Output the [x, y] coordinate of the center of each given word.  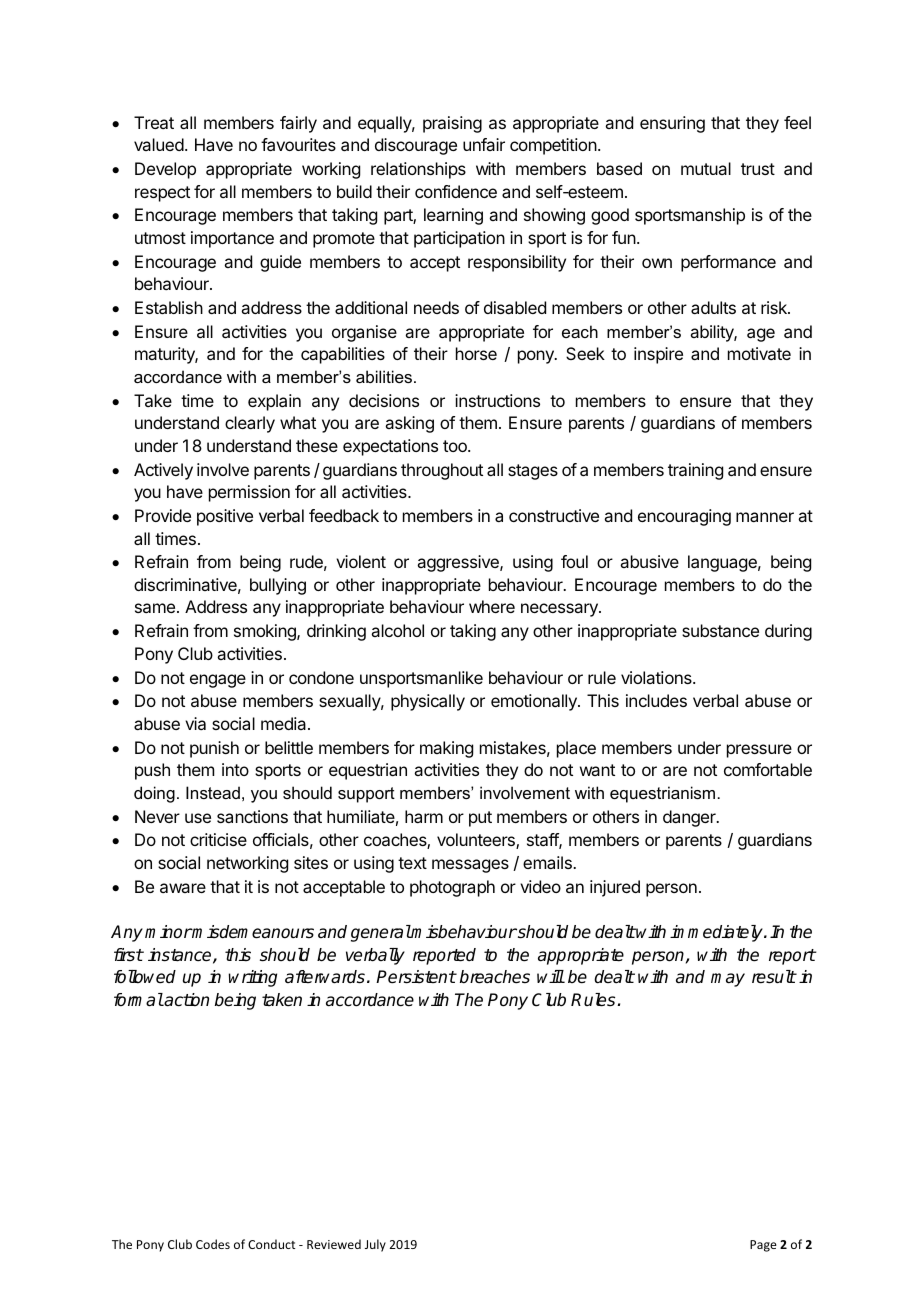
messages [470, 866]
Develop [165, 170]
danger [690, 818]
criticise [218, 839]
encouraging [684, 517]
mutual [706, 168]
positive [225, 517]
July [375, 1245]
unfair [484, 144]
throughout [442, 471]
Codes [213, 1244]
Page [763, 1246]
